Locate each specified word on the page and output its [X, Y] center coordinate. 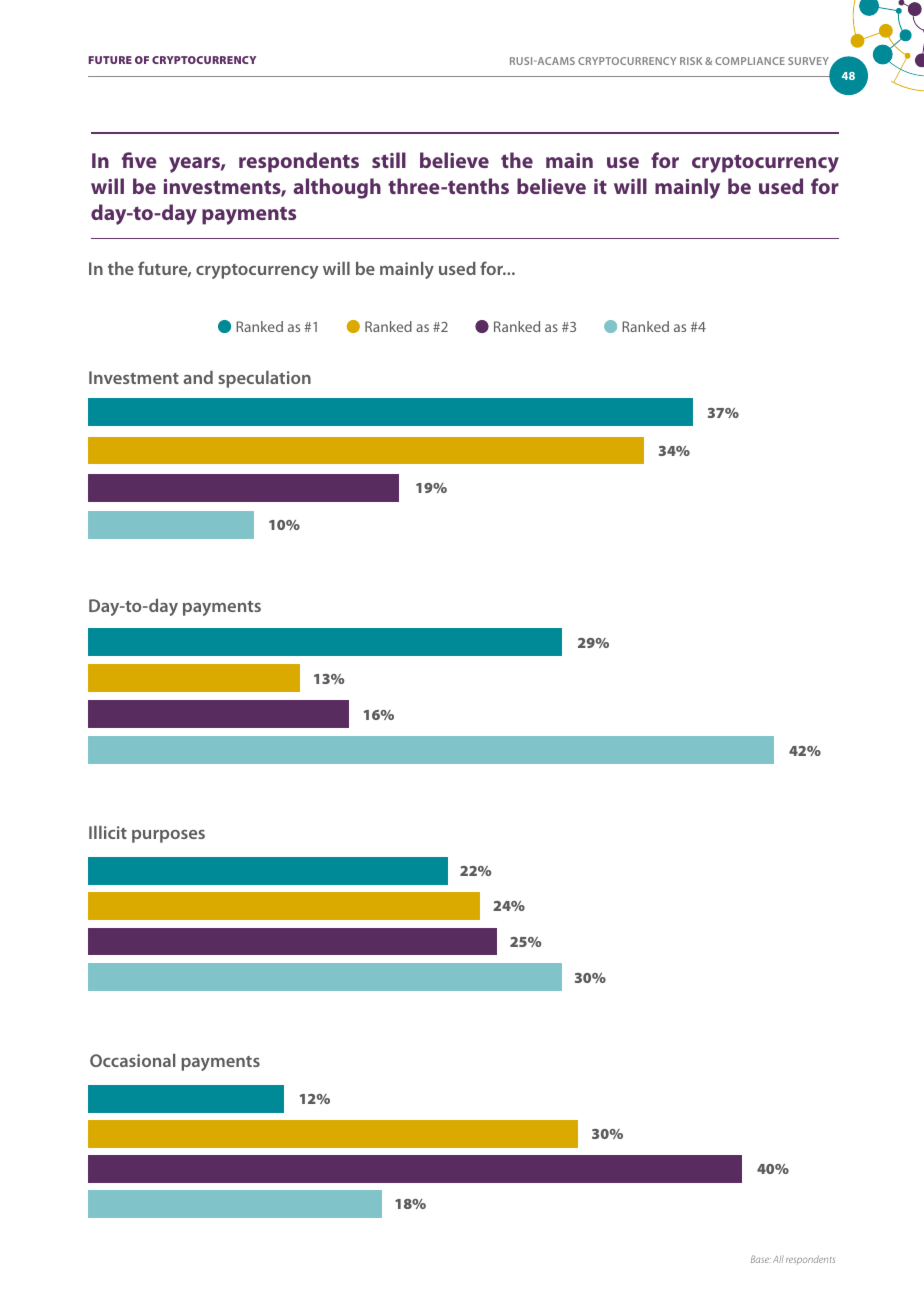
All [778, 1259]
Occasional [132, 1060]
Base [761, 1259]
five [139, 160]
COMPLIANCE [750, 61]
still [389, 160]
